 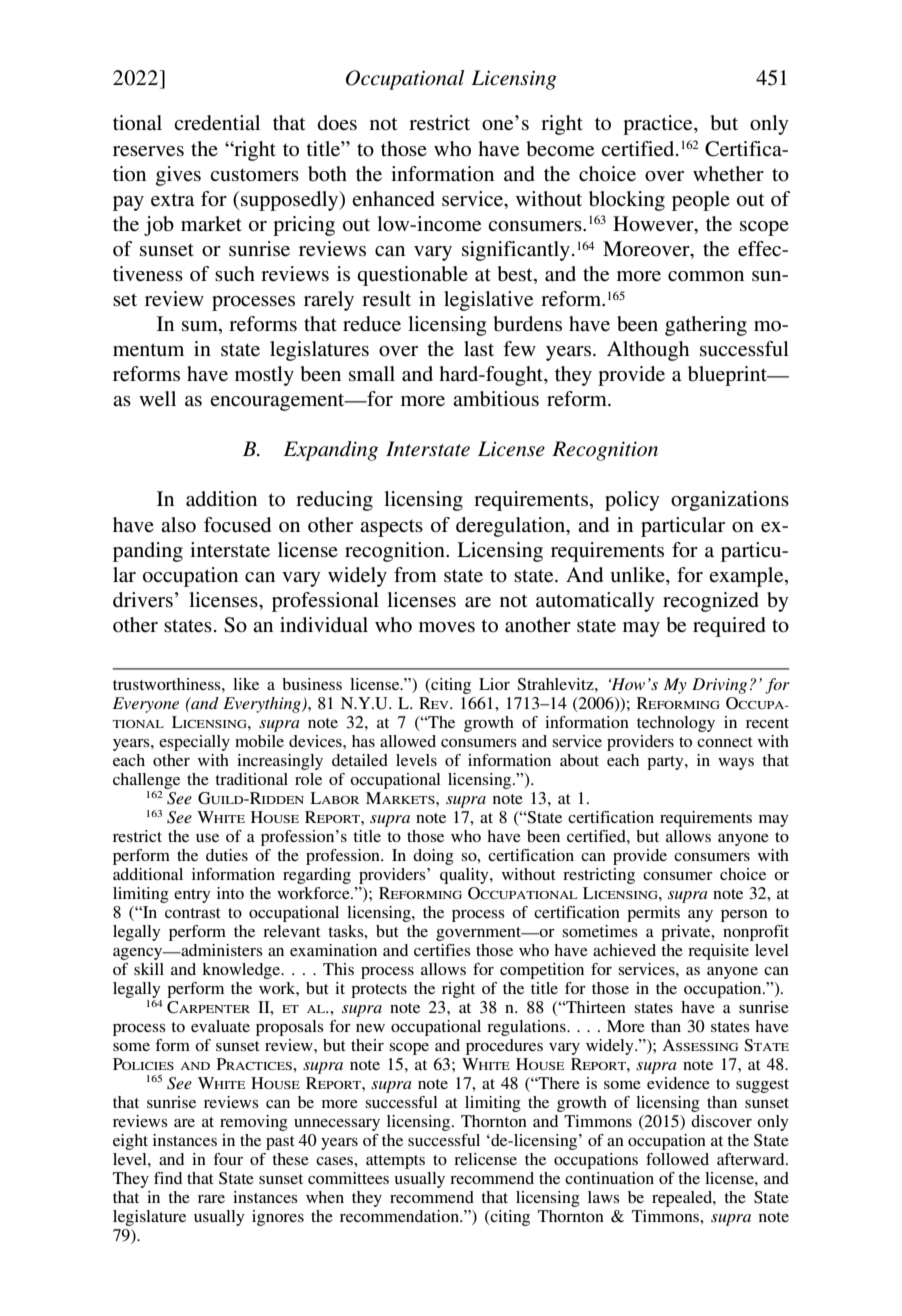 What do you see at coordinates (168, 1178) in the document?
I see `find` at bounding box center [168, 1178].
